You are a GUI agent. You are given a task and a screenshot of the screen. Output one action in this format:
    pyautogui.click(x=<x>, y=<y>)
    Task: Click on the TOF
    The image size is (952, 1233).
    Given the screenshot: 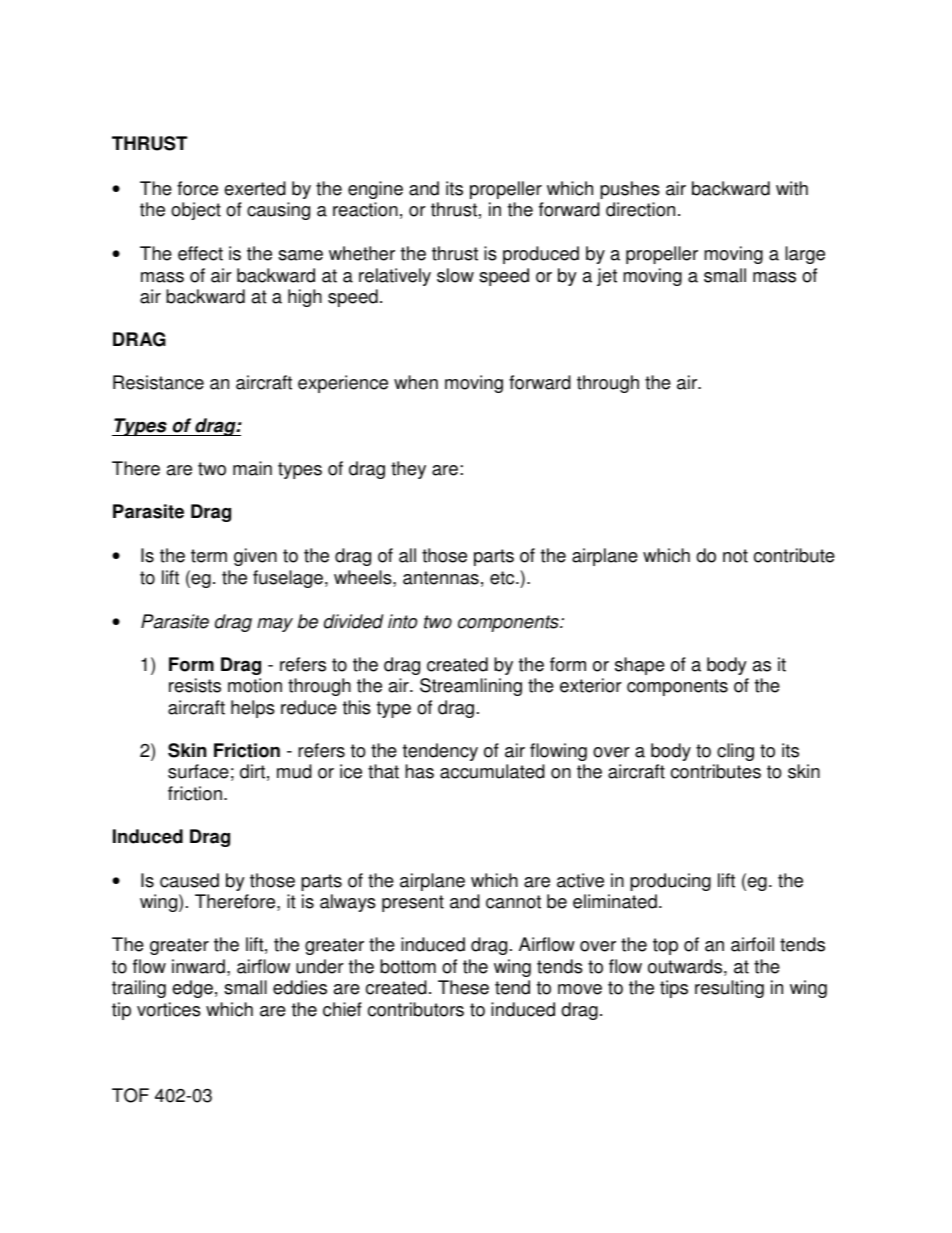 What is the action you would take?
    pyautogui.click(x=130, y=1095)
